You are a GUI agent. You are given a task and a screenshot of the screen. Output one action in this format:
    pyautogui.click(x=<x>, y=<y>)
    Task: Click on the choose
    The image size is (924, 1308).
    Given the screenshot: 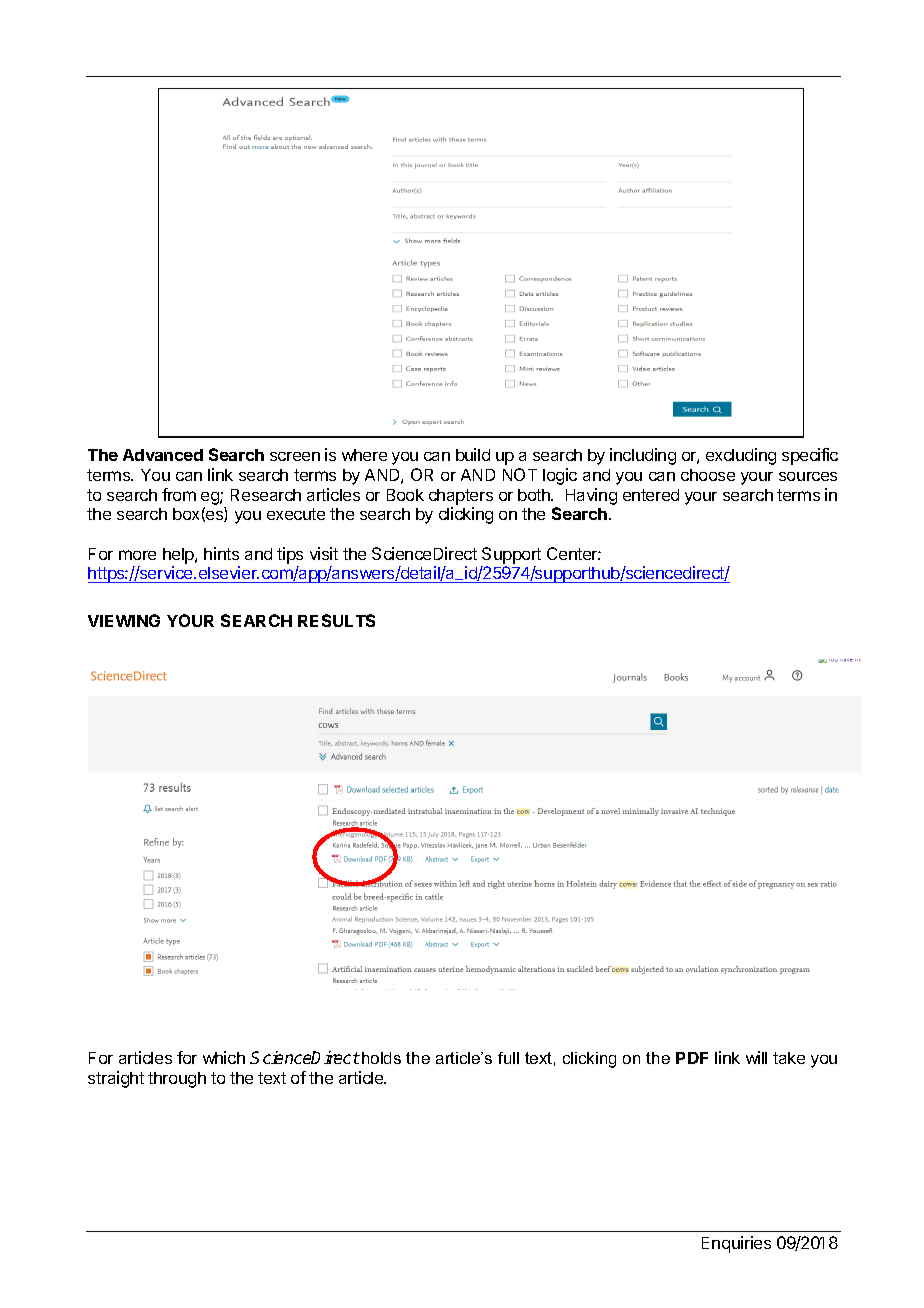 What is the action you would take?
    pyautogui.click(x=708, y=475)
